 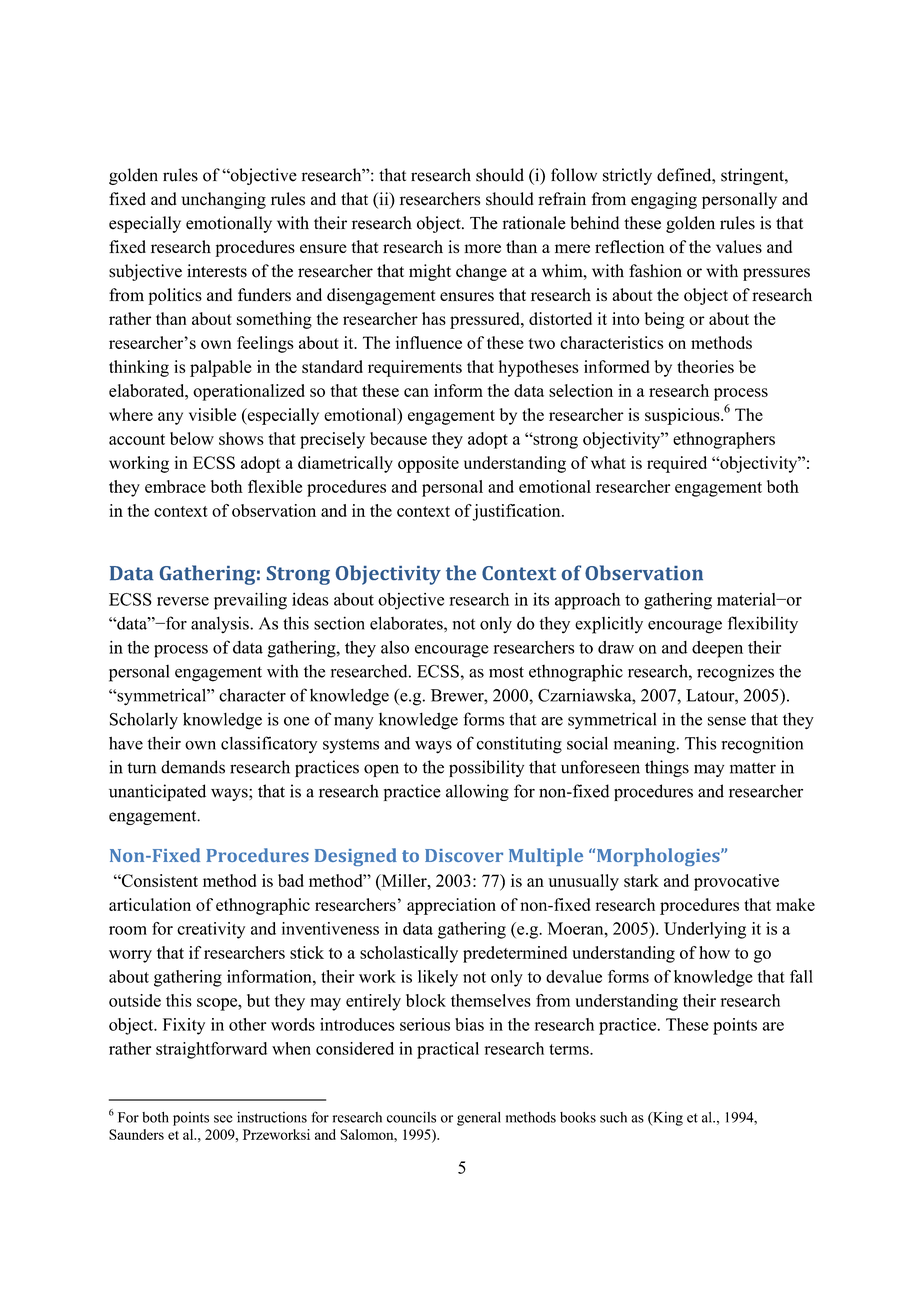 What do you see at coordinates (272, 1117) in the screenshot?
I see `instructions` at bounding box center [272, 1117].
